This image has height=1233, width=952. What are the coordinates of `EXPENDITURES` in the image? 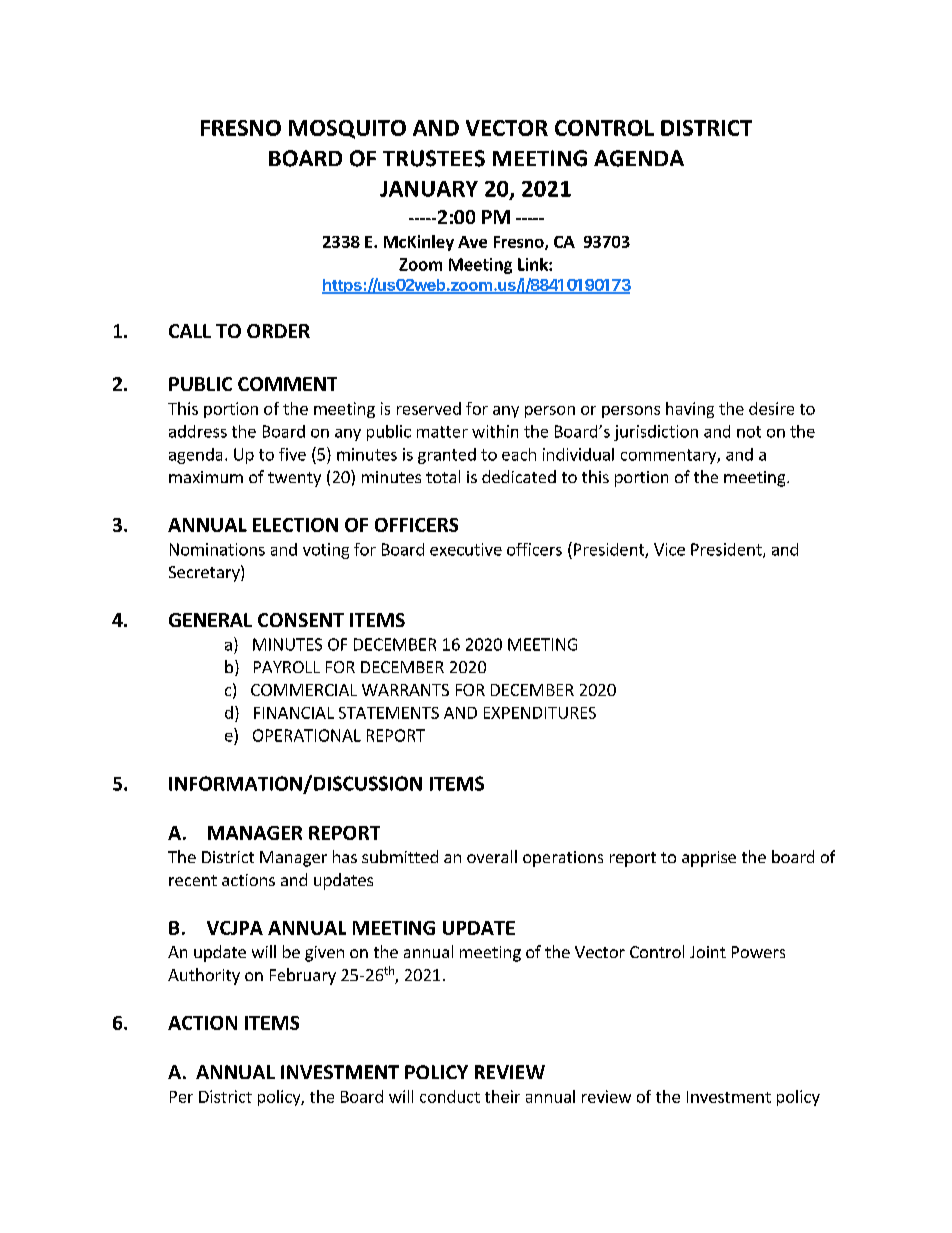 It's located at (540, 713).
